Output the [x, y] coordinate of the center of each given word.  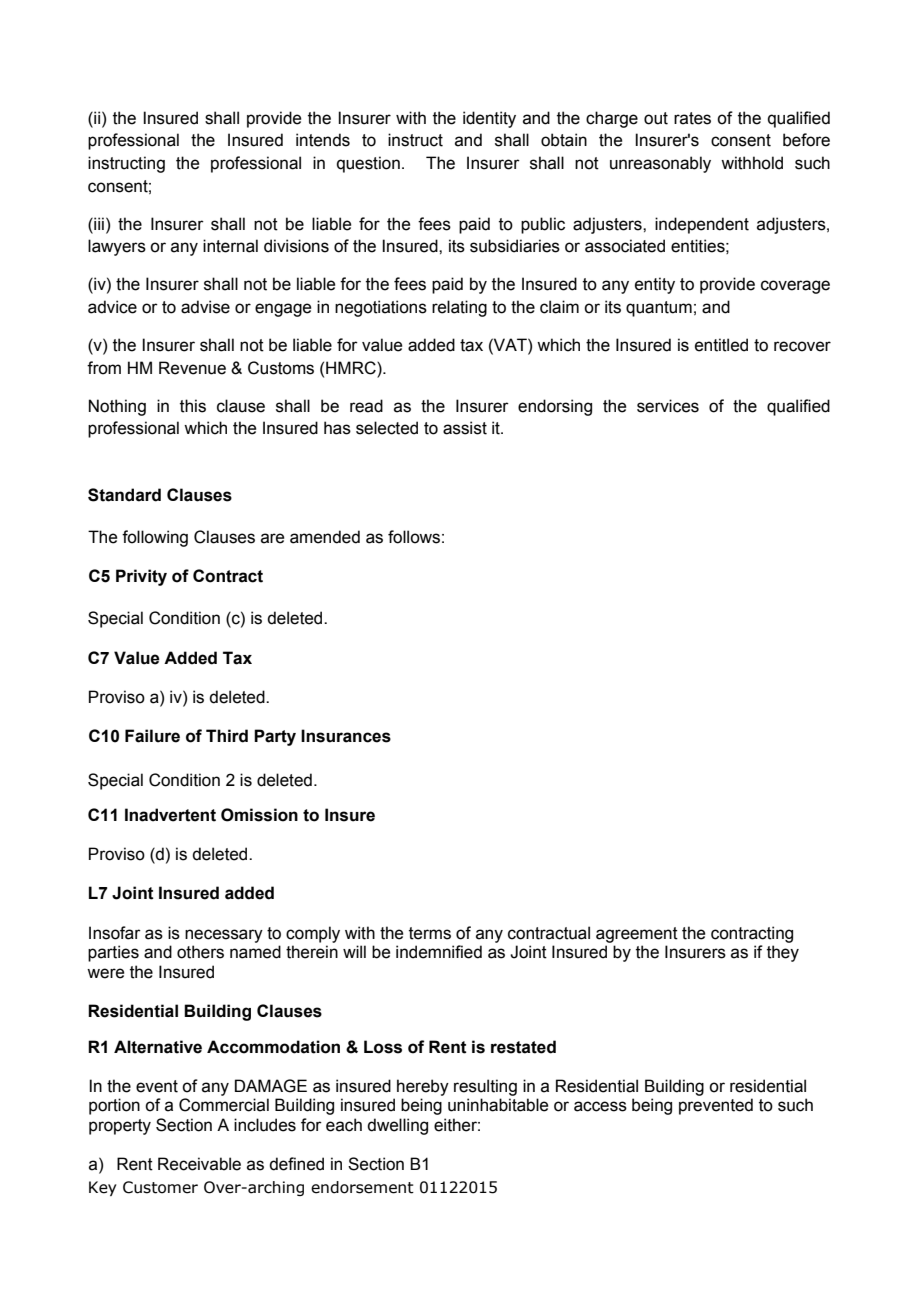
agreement [637, 935]
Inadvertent [170, 815]
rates [692, 118]
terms [430, 933]
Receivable [199, 1164]
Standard [124, 495]
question [368, 164]
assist [465, 428]
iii [98, 223]
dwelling [397, 1126]
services [668, 406]
